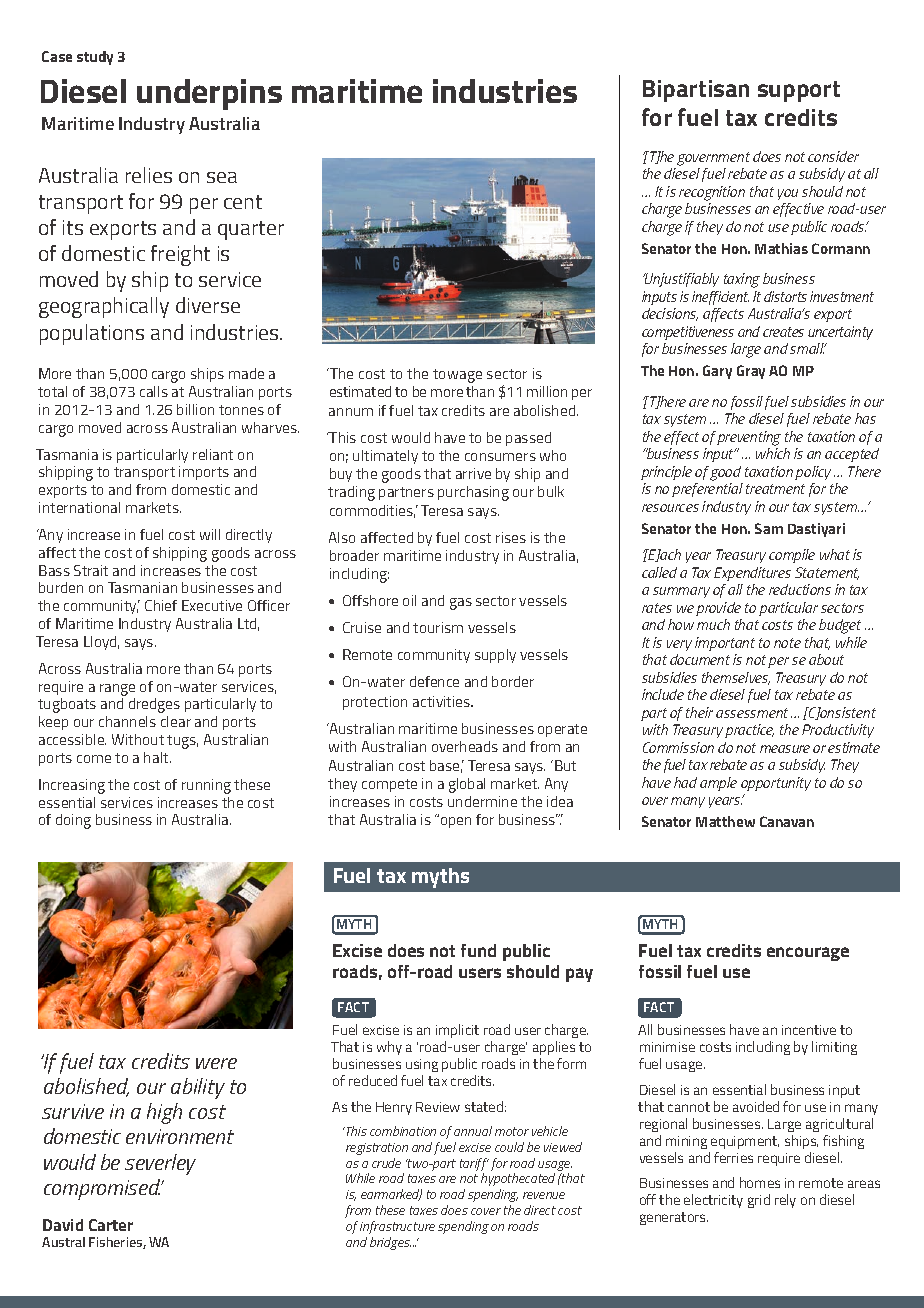 The image size is (924, 1308). Describe the element at coordinates (799, 91) in the page. I see `support` at that location.
